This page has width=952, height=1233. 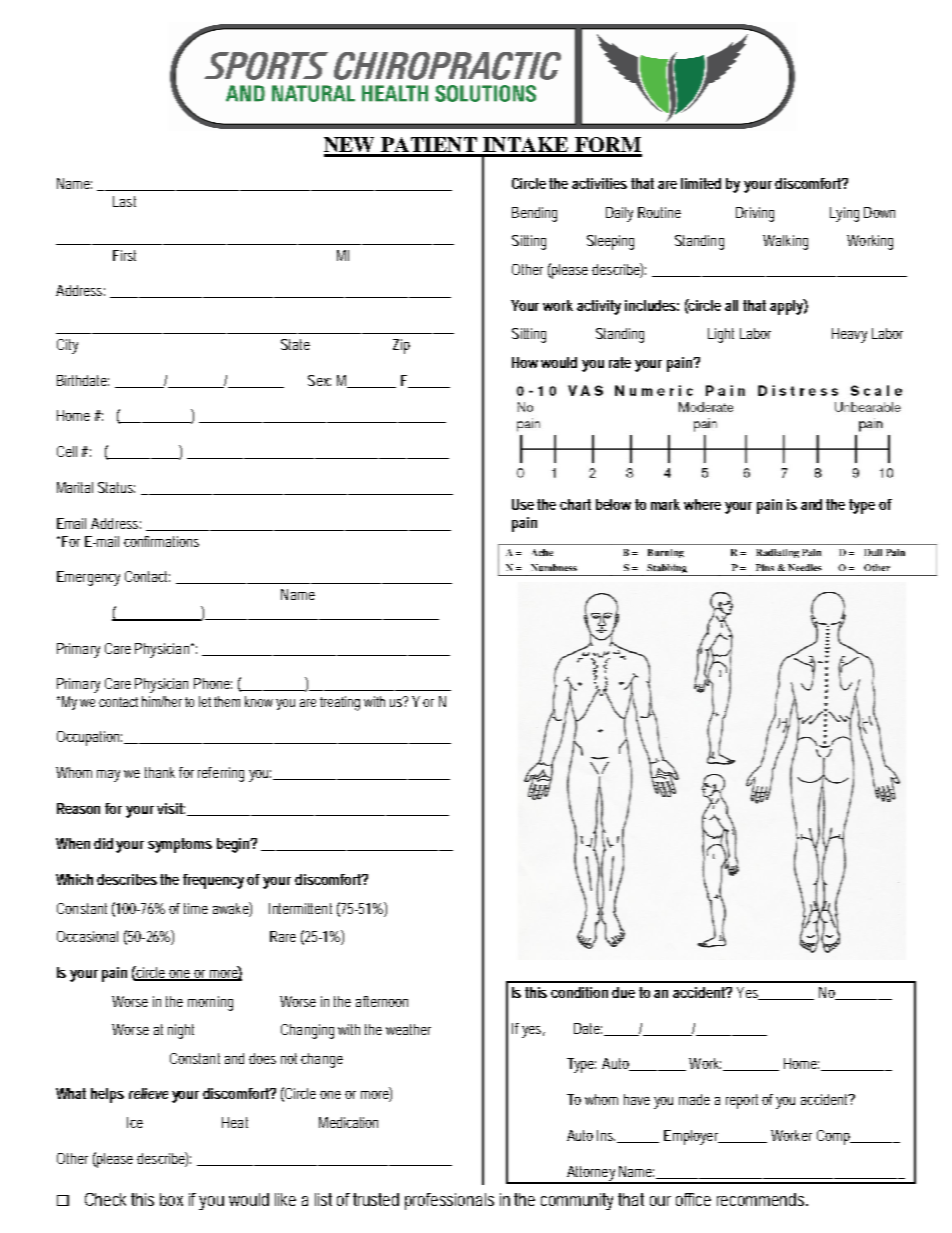 What do you see at coordinates (762, 1199) in the page?
I see `recommends` at bounding box center [762, 1199].
